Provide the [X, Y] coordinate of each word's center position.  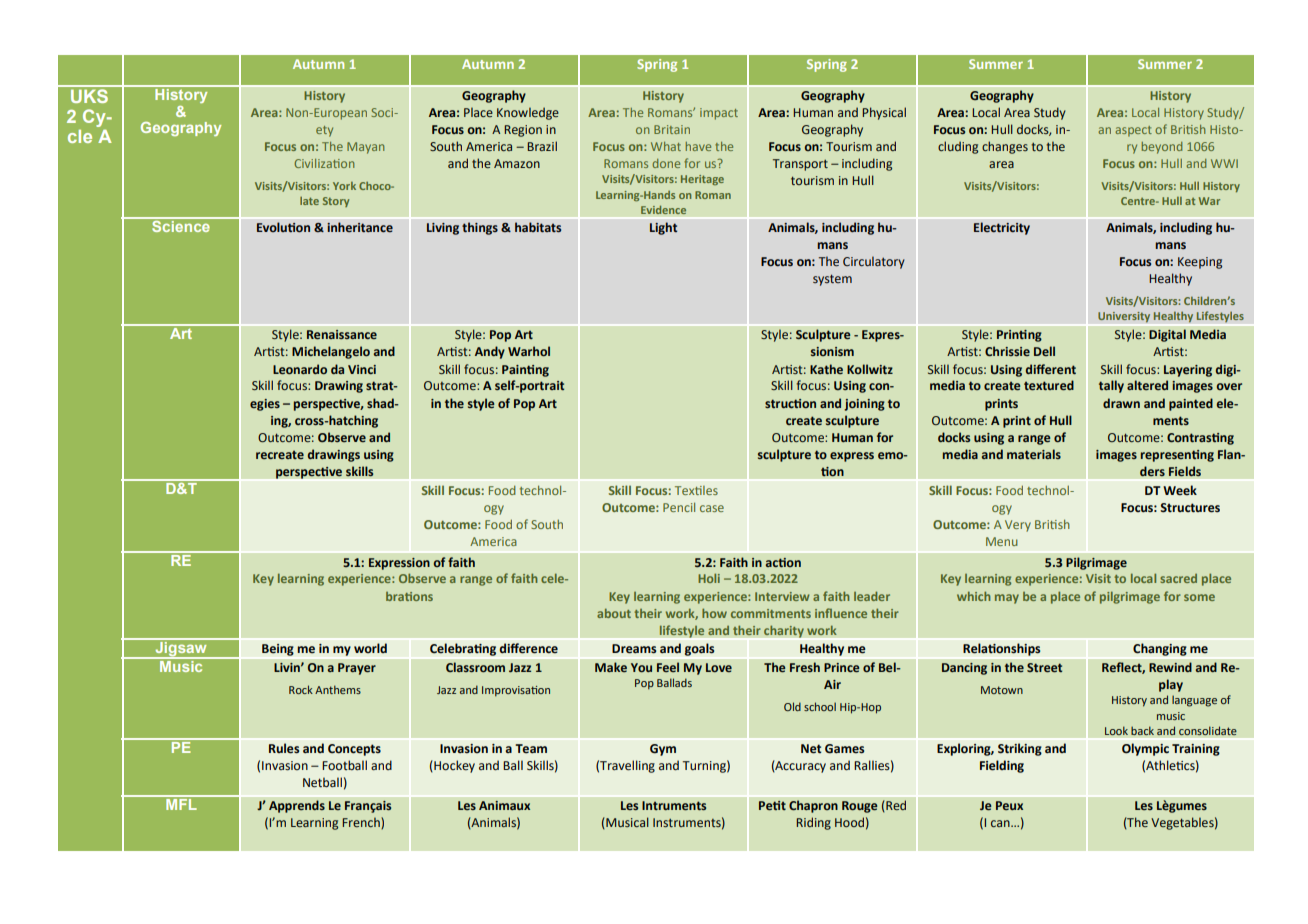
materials [1034, 454]
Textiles [696, 490]
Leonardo [300, 369]
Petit [772, 805]
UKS [90, 94]
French [362, 823]
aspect [1133, 131]
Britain [672, 129]
